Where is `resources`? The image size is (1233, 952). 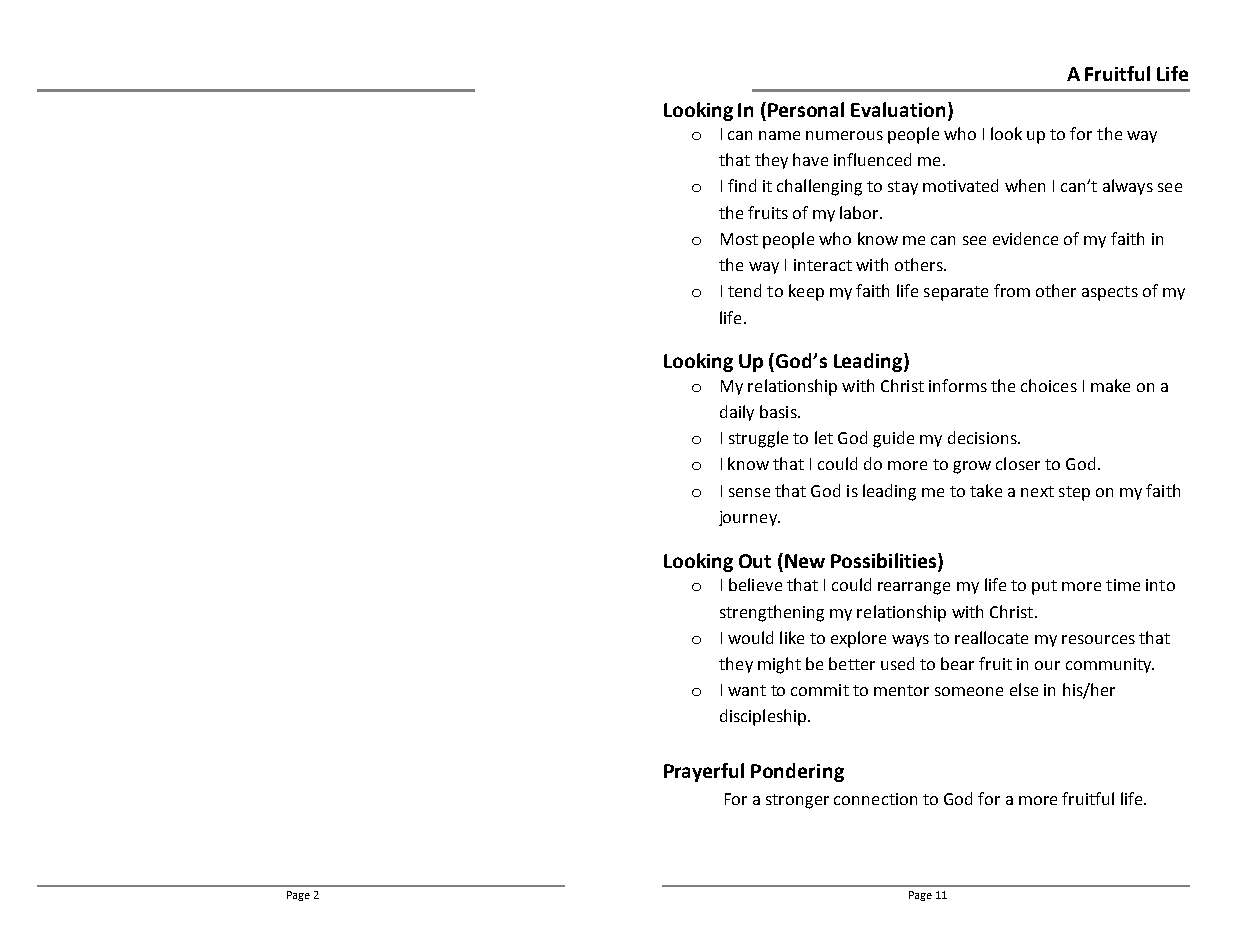 resources is located at coordinates (1098, 639).
